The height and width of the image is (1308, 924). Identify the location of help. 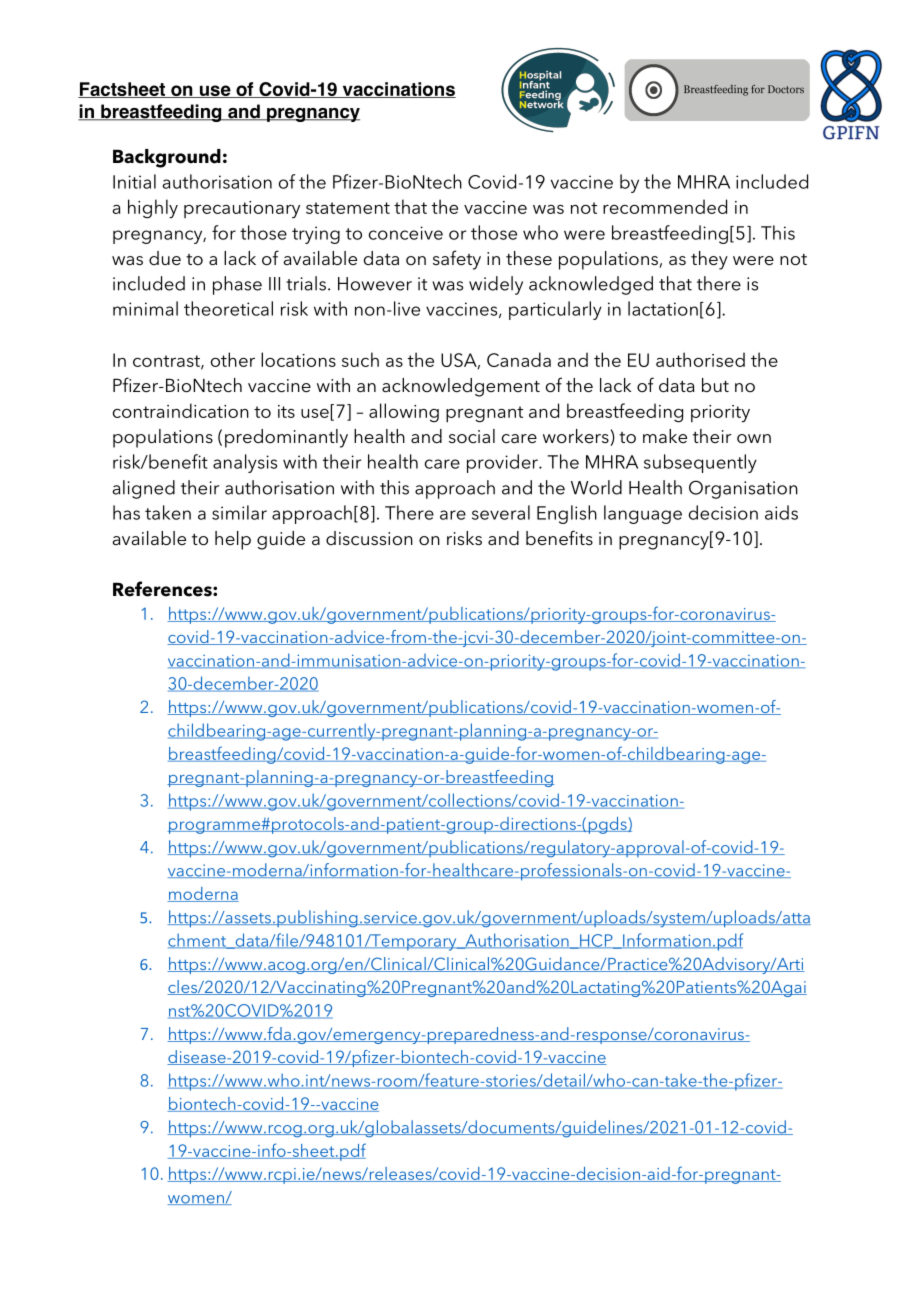
(233, 540).
